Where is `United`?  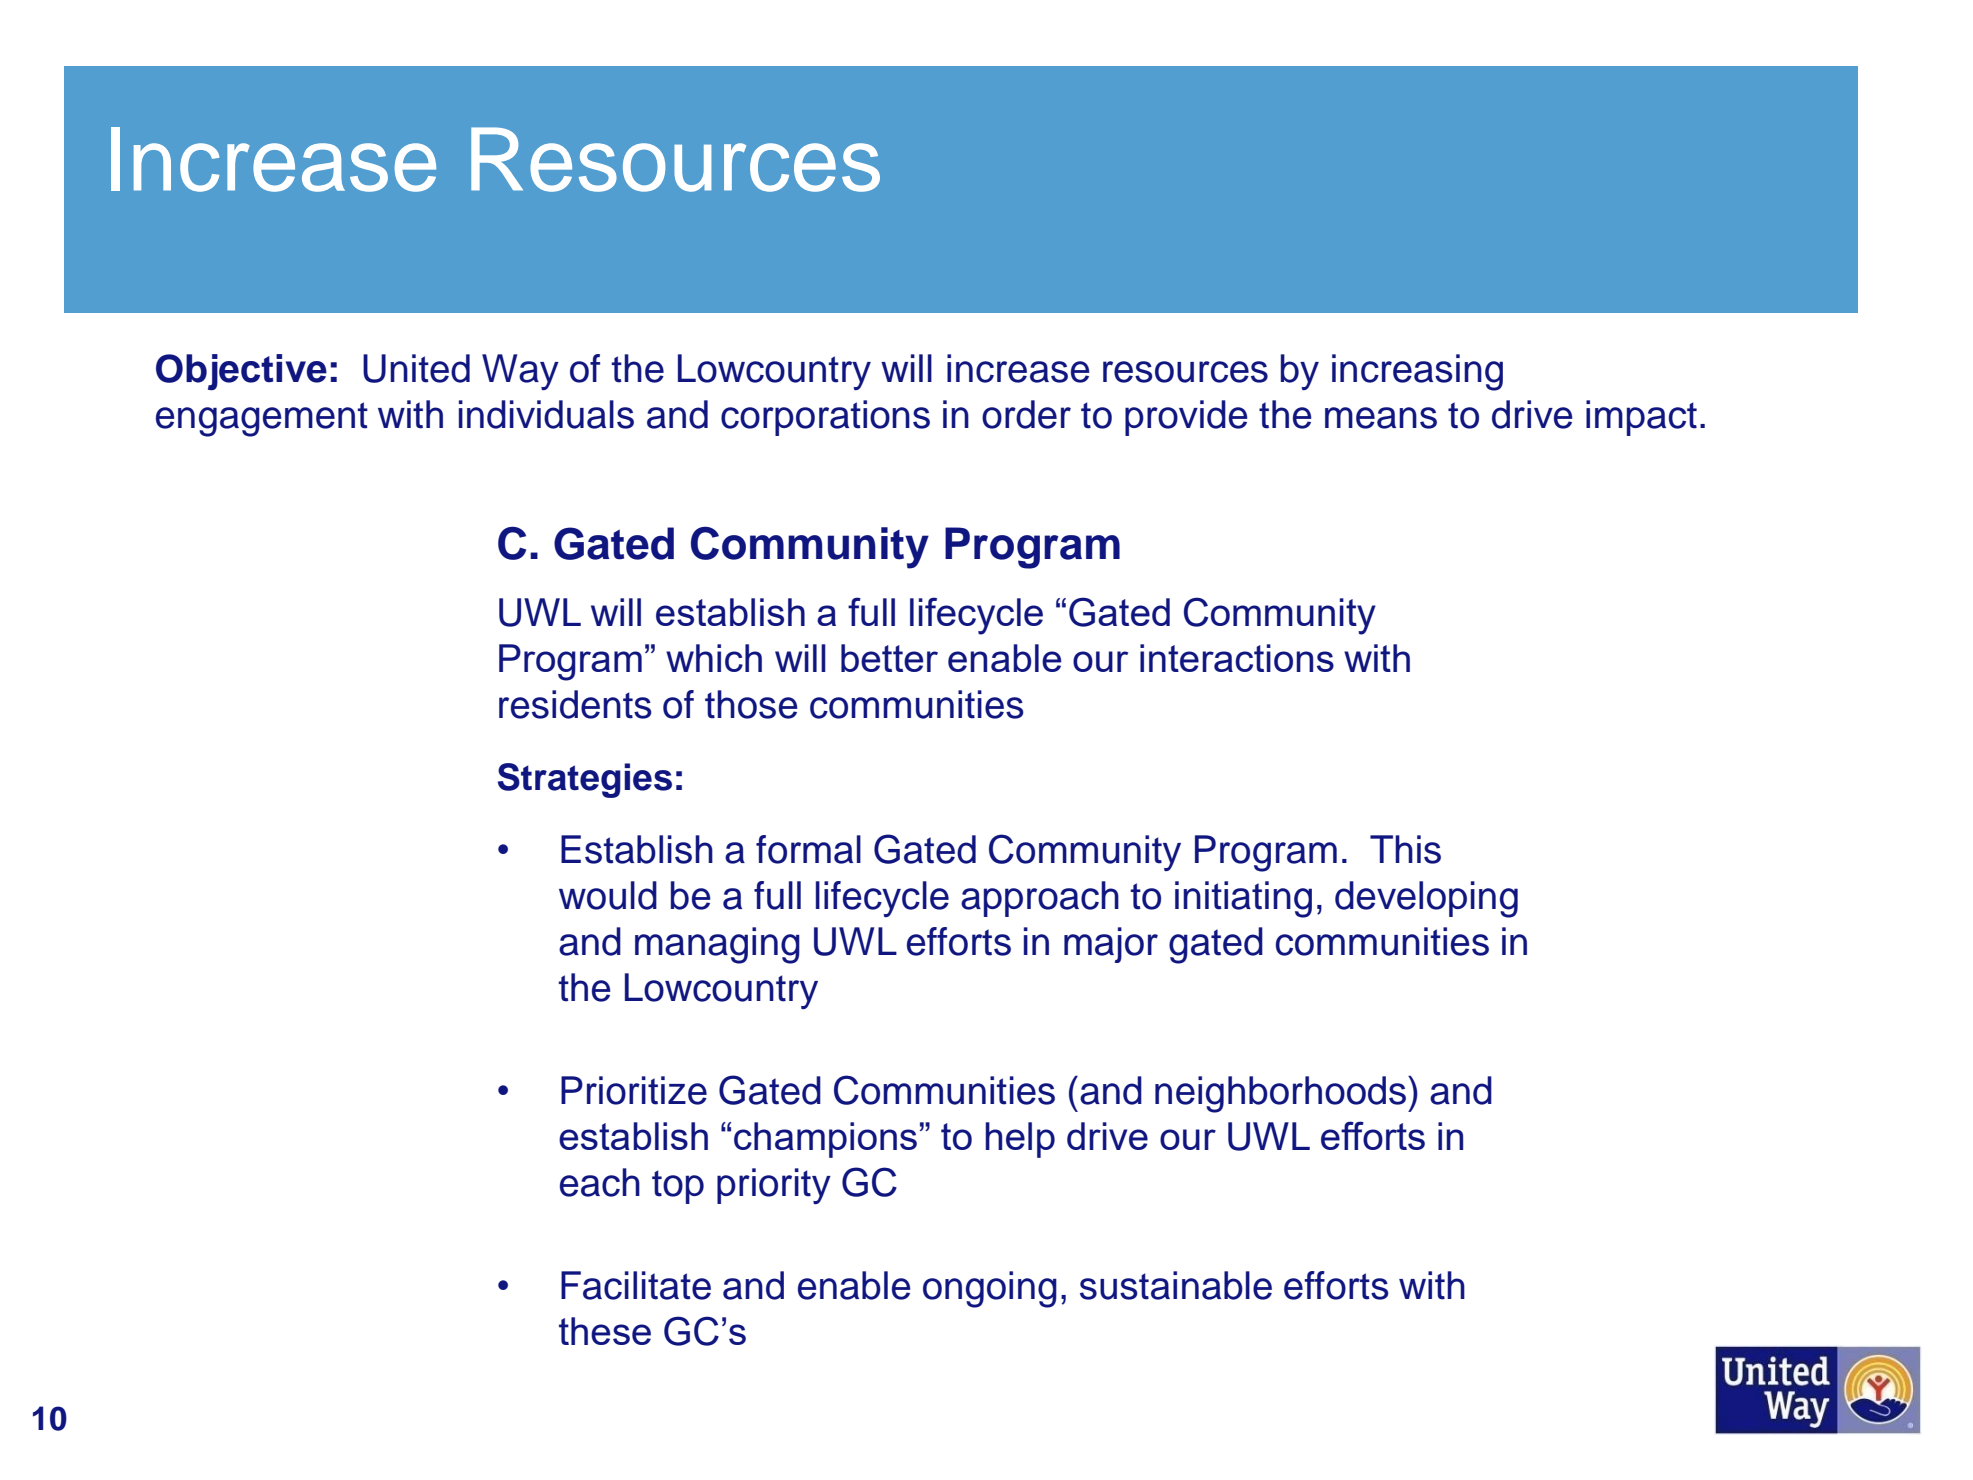
United is located at coordinates (416, 368).
